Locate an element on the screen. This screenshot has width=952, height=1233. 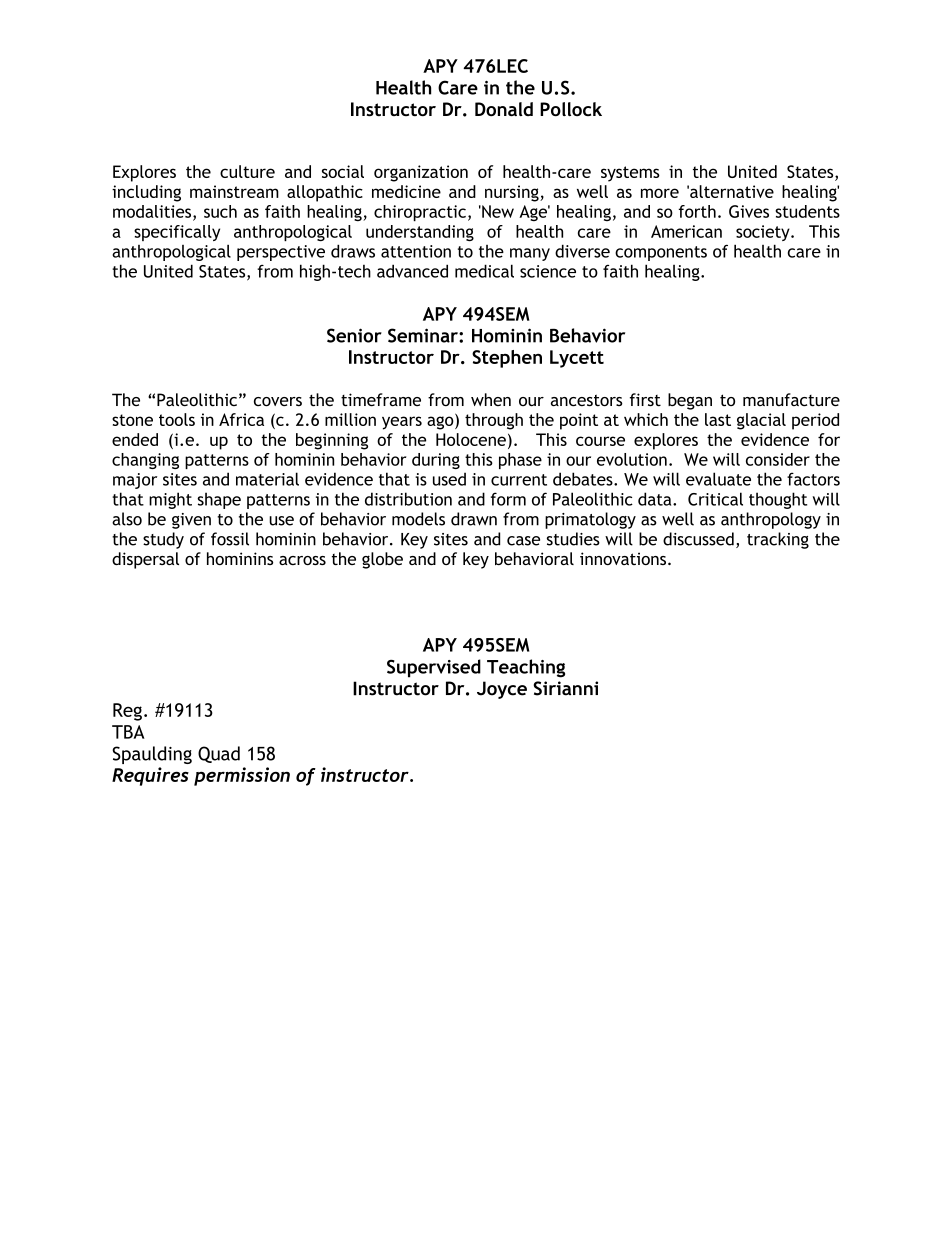
society is located at coordinates (764, 233).
